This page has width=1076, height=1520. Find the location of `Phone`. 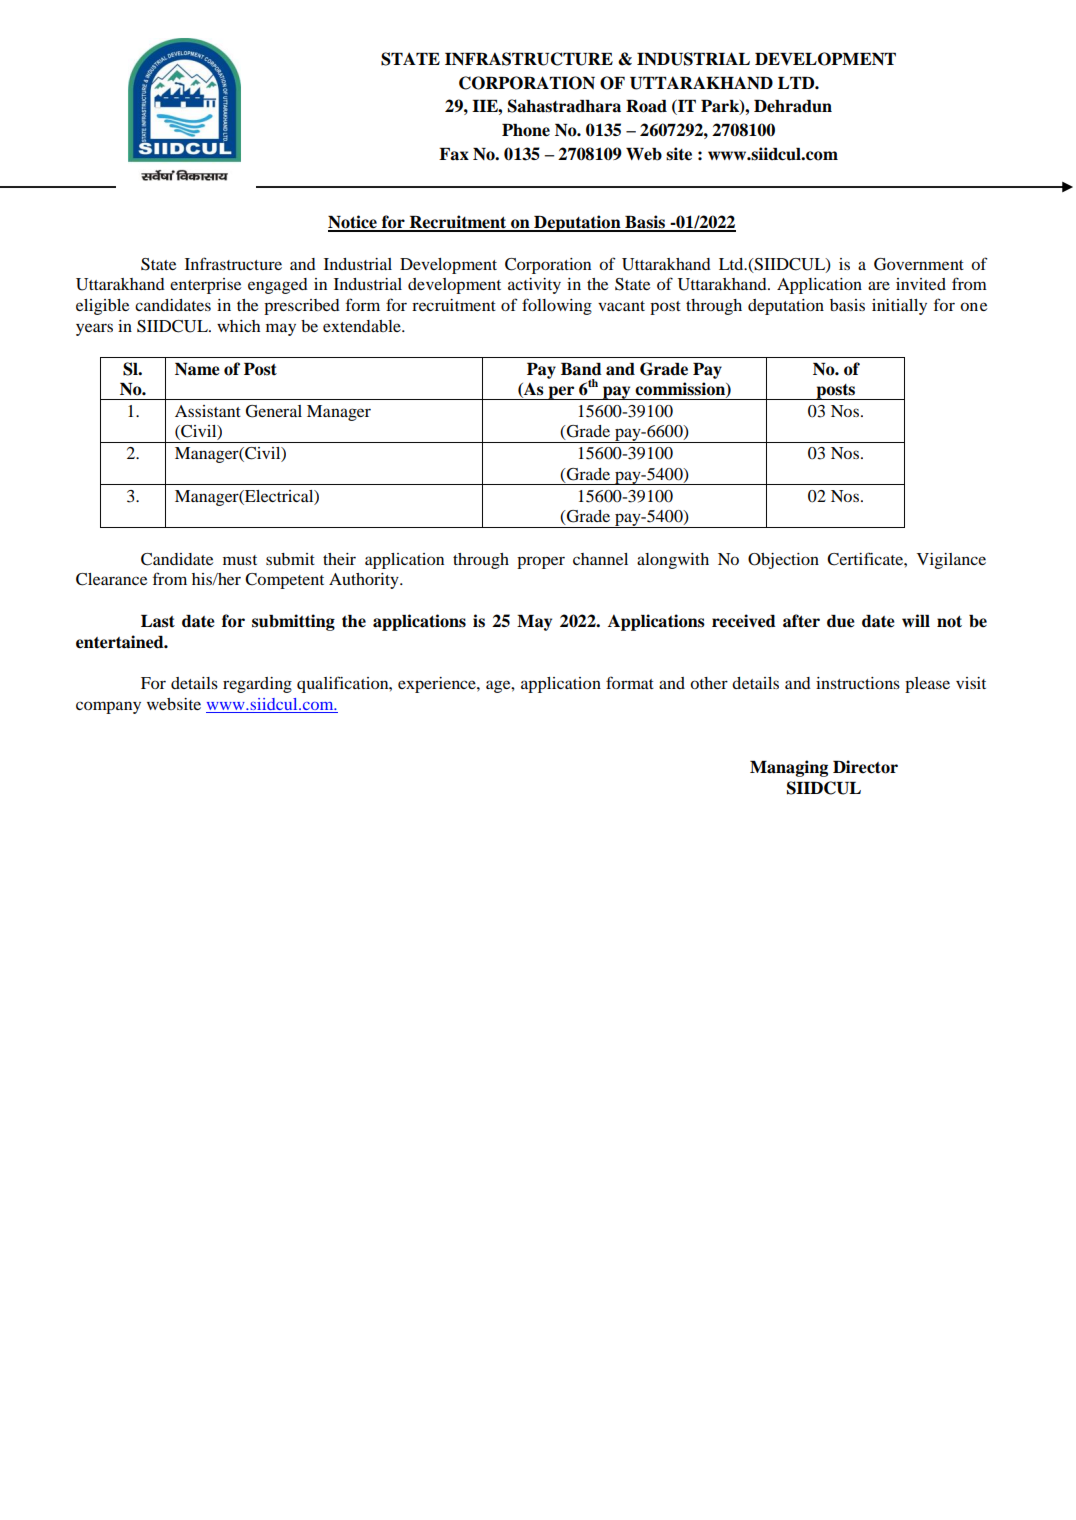

Phone is located at coordinates (526, 130).
